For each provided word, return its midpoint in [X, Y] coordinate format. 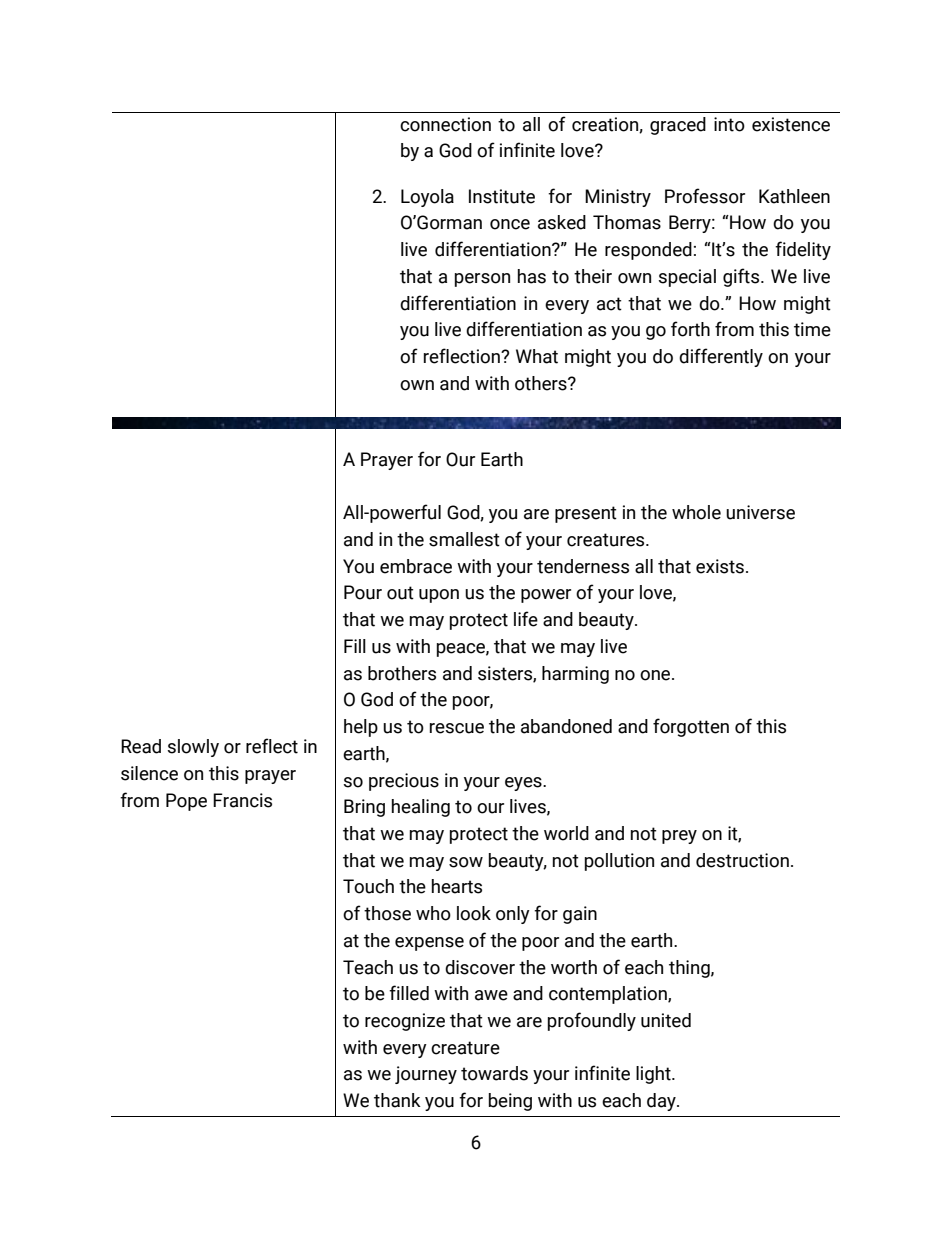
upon [439, 596]
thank [397, 1100]
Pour [363, 592]
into [729, 124]
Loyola [427, 198]
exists [720, 566]
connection [445, 124]
